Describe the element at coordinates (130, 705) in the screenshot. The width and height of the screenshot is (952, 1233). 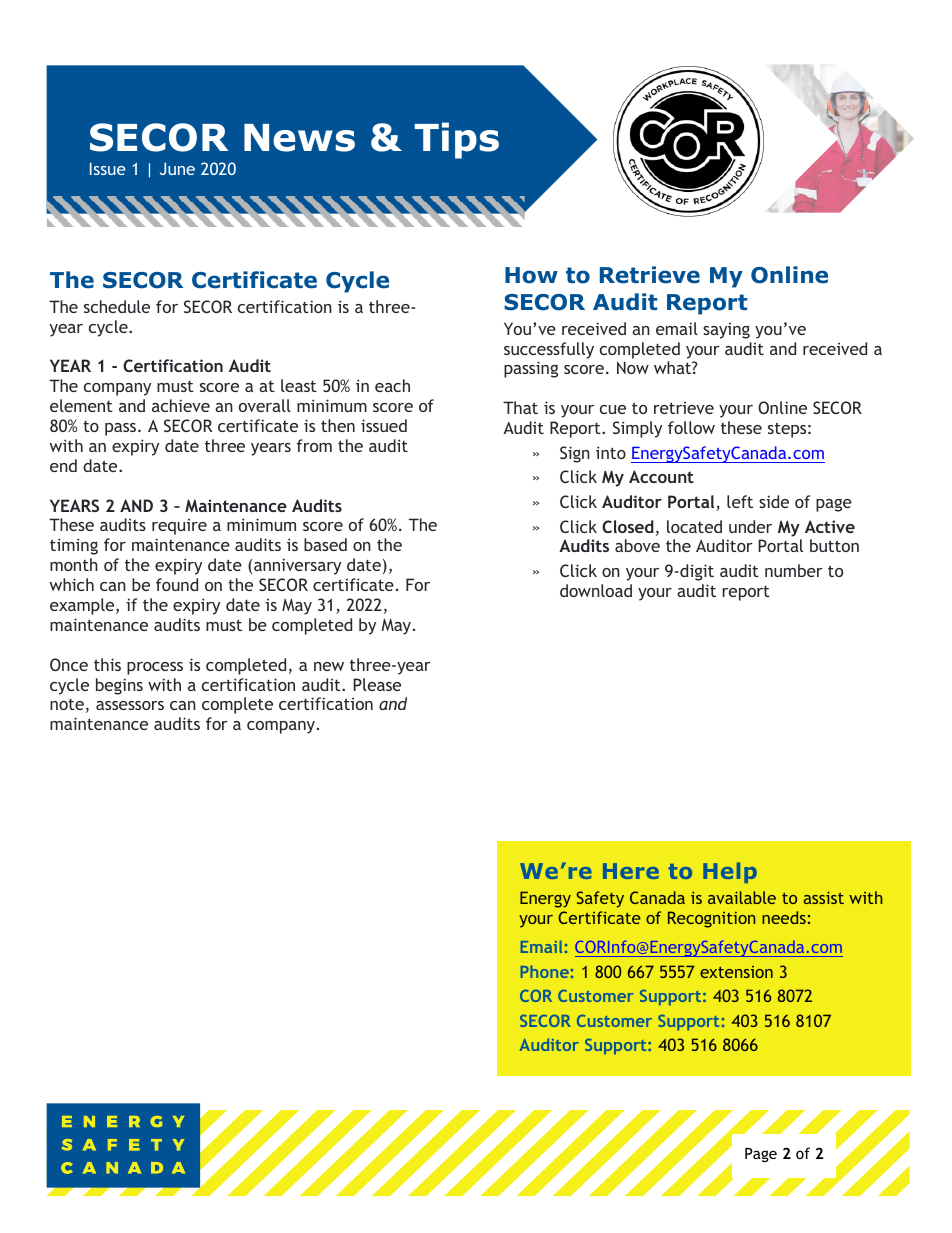
I see `assessors` at that location.
